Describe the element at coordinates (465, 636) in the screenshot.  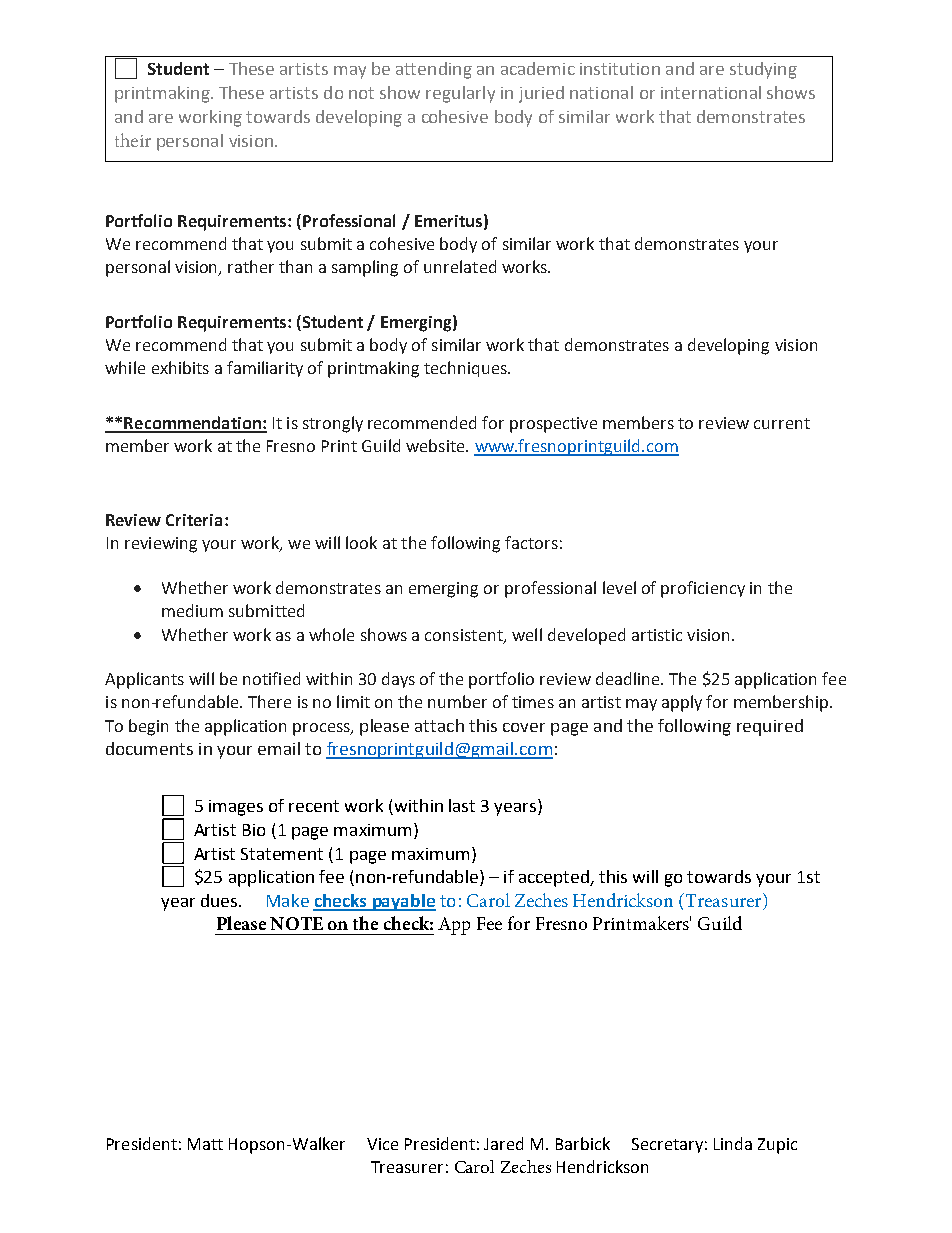
I see `consistent` at that location.
